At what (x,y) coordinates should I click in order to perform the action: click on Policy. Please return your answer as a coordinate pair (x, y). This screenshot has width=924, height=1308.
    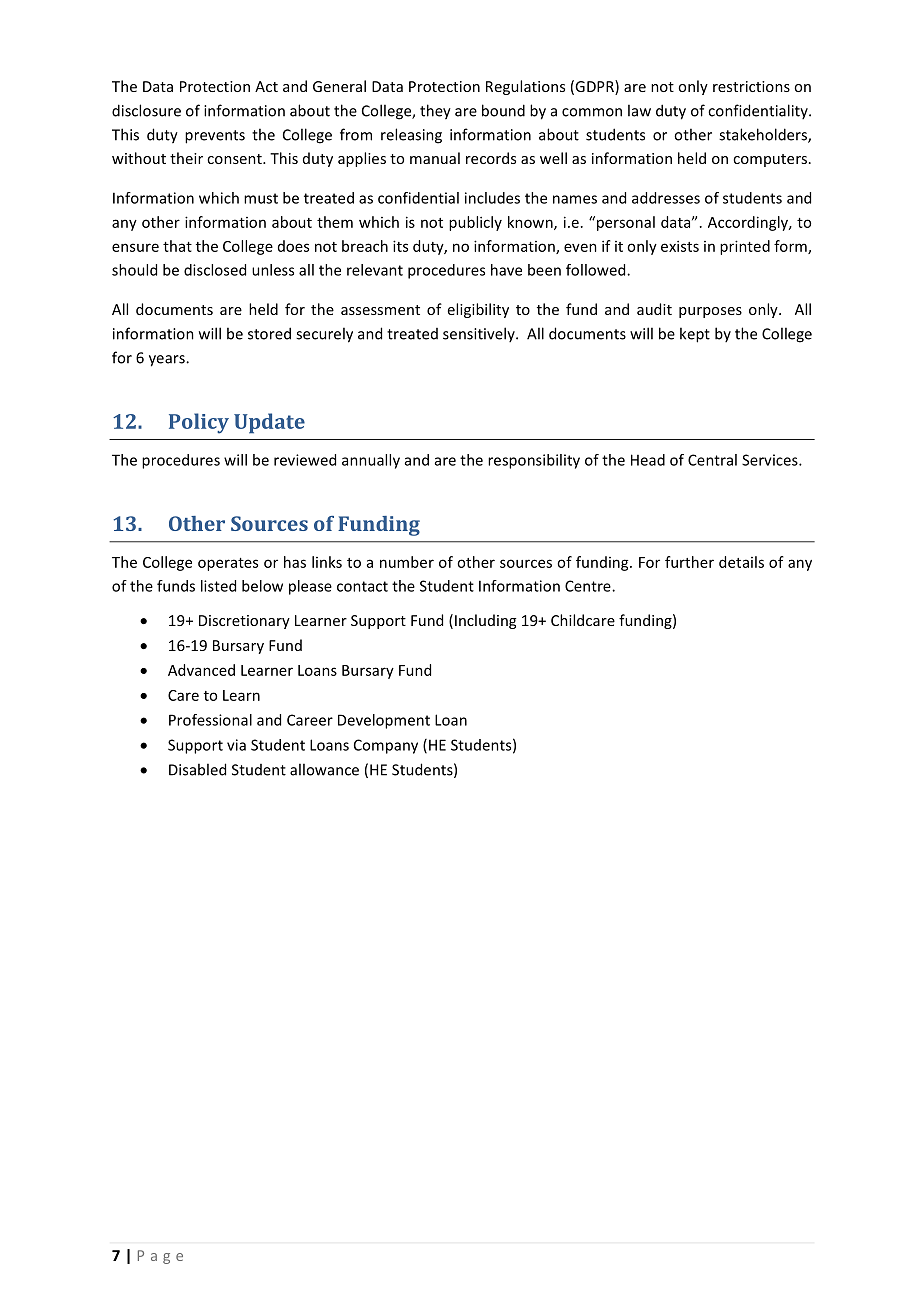
    Looking at the image, I should click on (199, 423).
